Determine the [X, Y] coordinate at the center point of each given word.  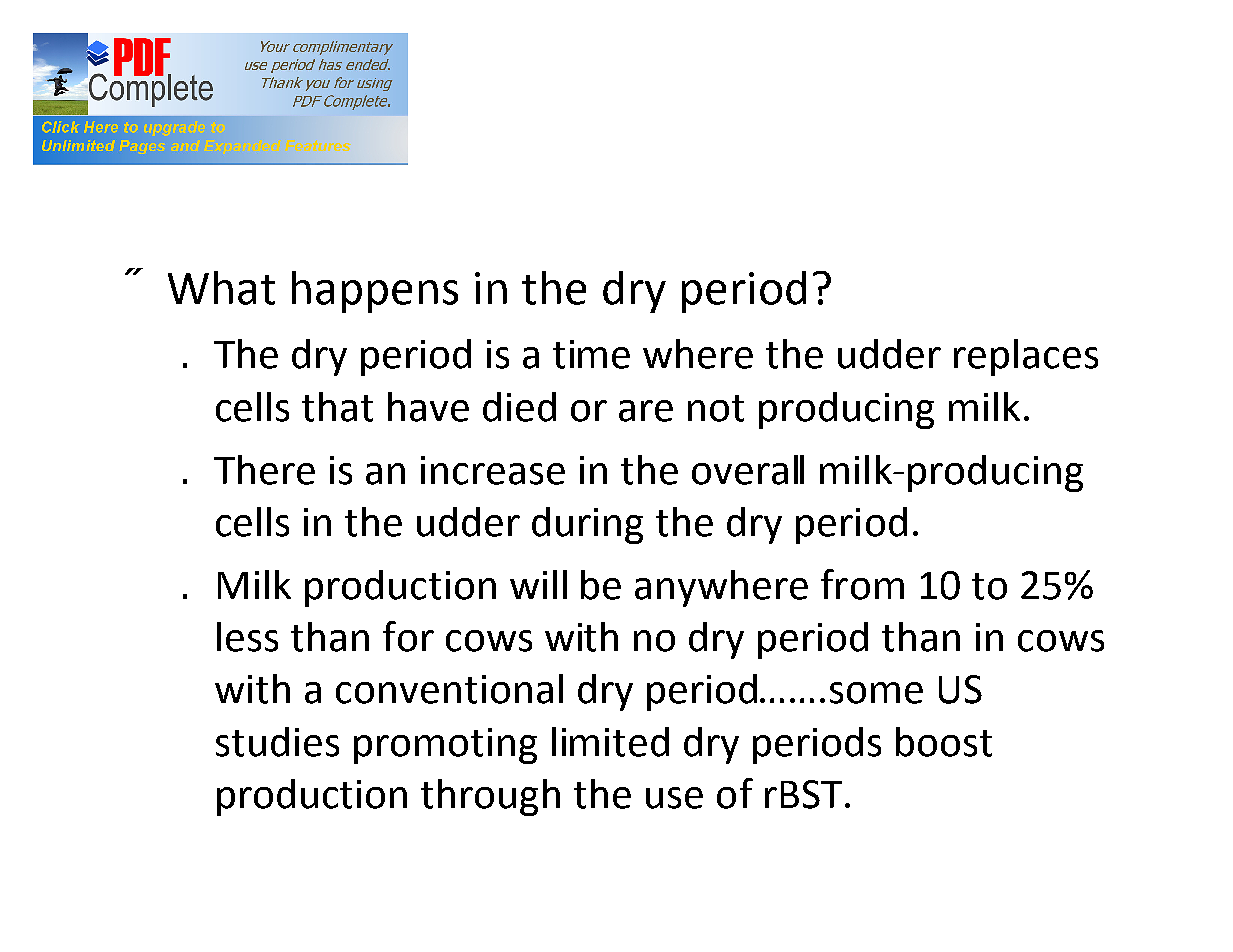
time [591, 354]
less [247, 637]
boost [944, 742]
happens [375, 292]
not [716, 408]
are [646, 411]
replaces [1026, 357]
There [264, 470]
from [862, 584]
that [337, 407]
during [587, 525]
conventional [449, 689]
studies [277, 742]
